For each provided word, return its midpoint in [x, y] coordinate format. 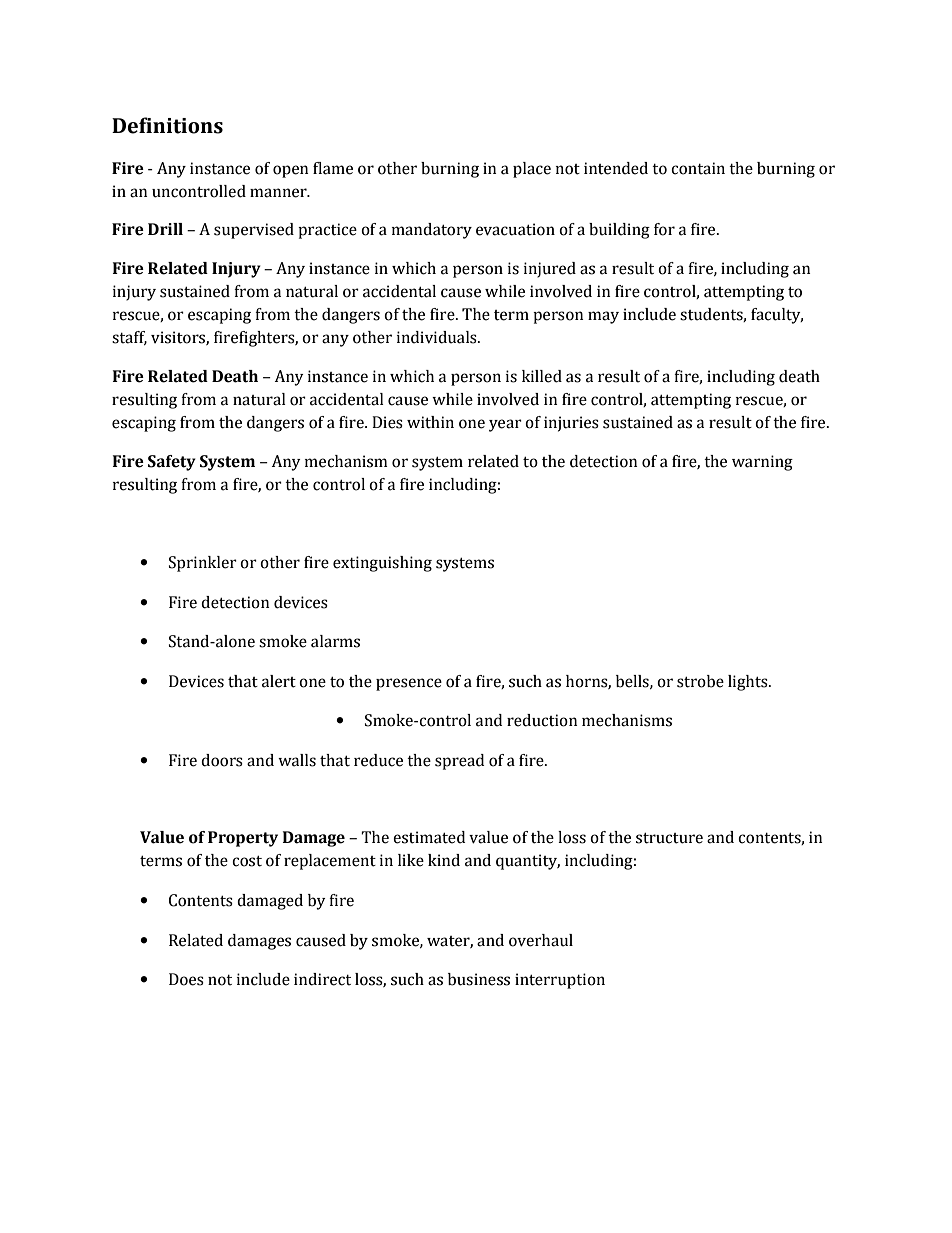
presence [409, 684]
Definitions [167, 125]
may [603, 317]
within [430, 422]
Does [186, 979]
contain [698, 168]
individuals [438, 337]
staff [129, 338]
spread [459, 762]
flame [333, 168]
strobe [700, 681]
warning [762, 463]
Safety [172, 463]
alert [279, 681]
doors [222, 760]
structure [669, 838]
